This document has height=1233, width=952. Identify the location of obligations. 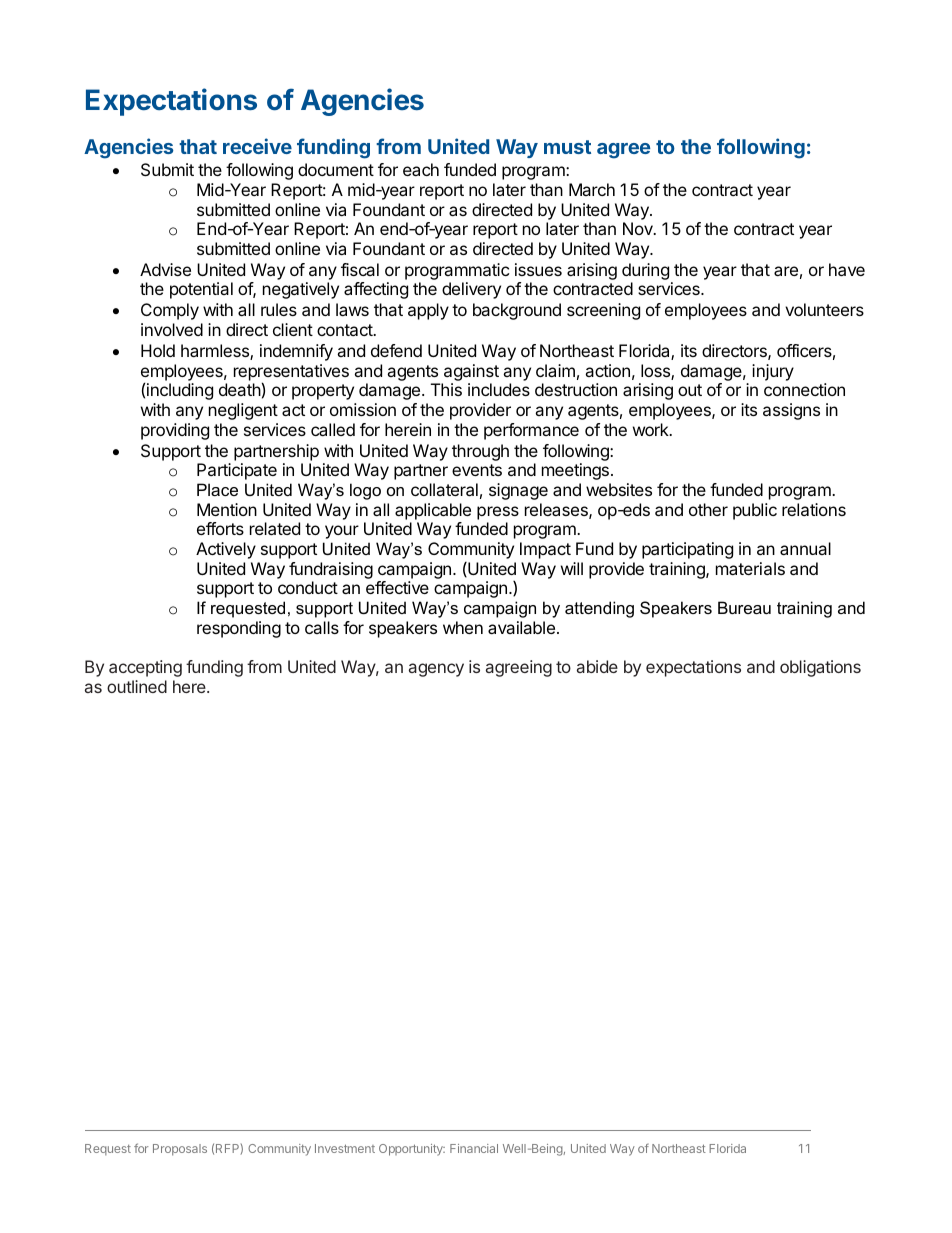
(820, 668).
